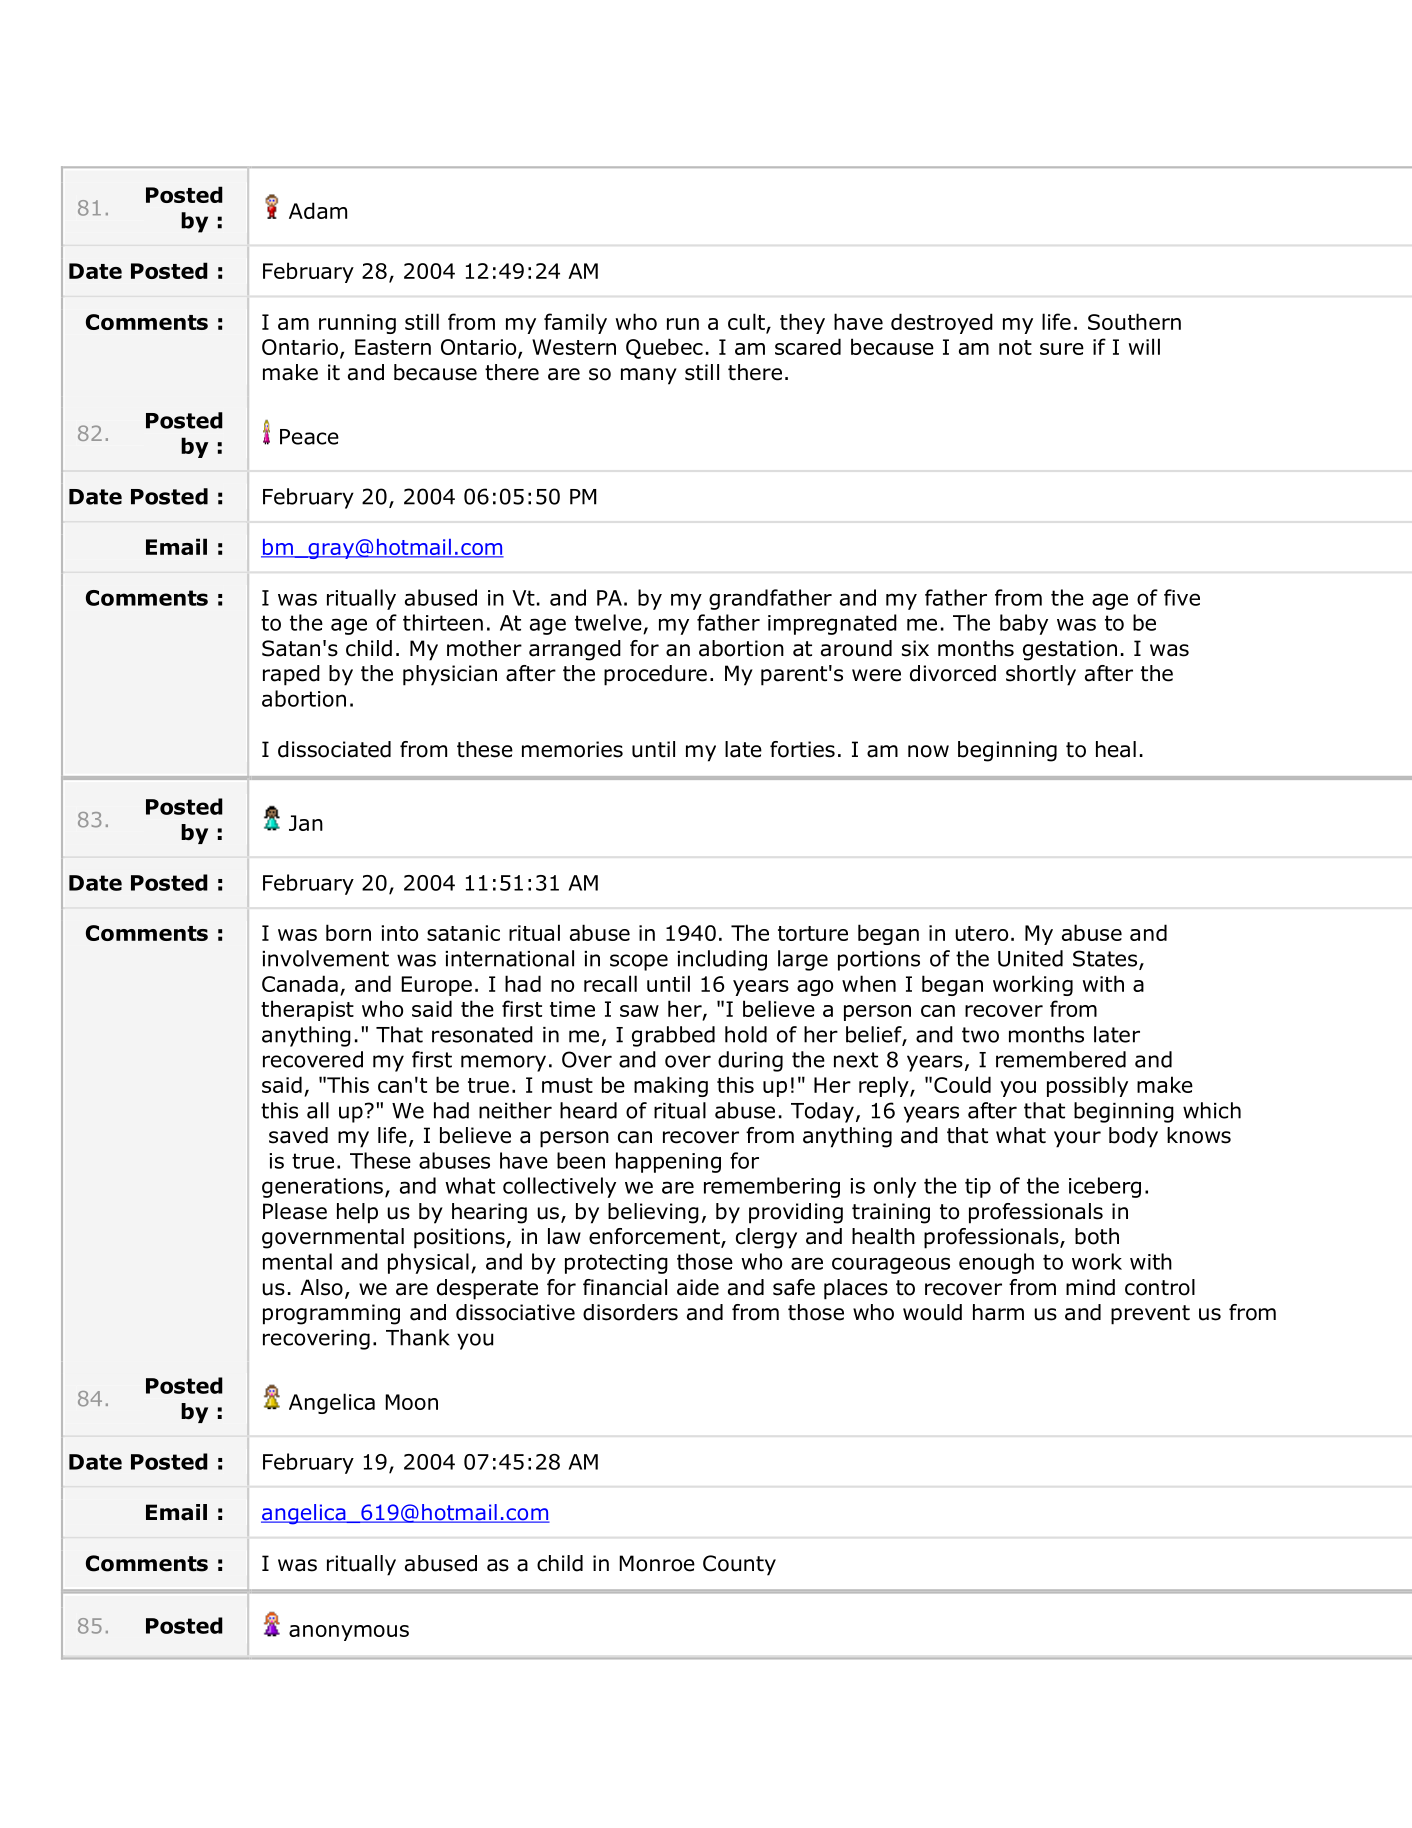 The height and width of the screenshot is (1828, 1412). I want to click on physical, so click(428, 1263).
